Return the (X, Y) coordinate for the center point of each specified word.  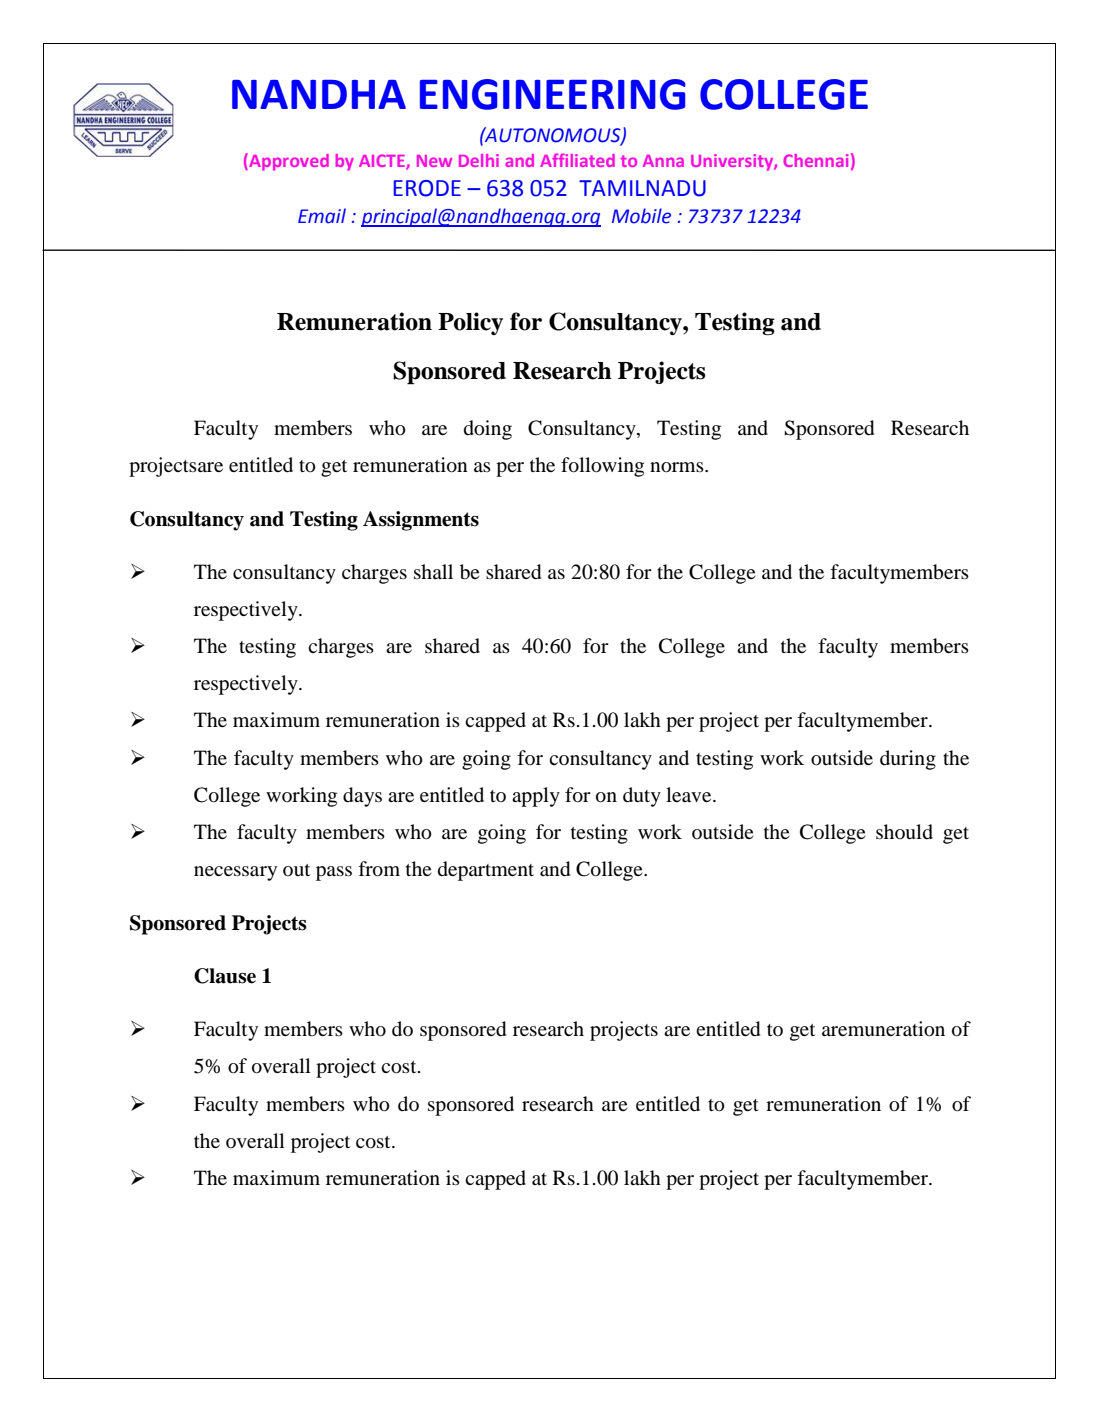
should (904, 832)
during (908, 760)
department (486, 871)
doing (488, 430)
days (362, 797)
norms (678, 467)
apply (536, 797)
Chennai (815, 160)
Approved (288, 162)
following (602, 467)
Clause (225, 976)
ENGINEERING (553, 94)
